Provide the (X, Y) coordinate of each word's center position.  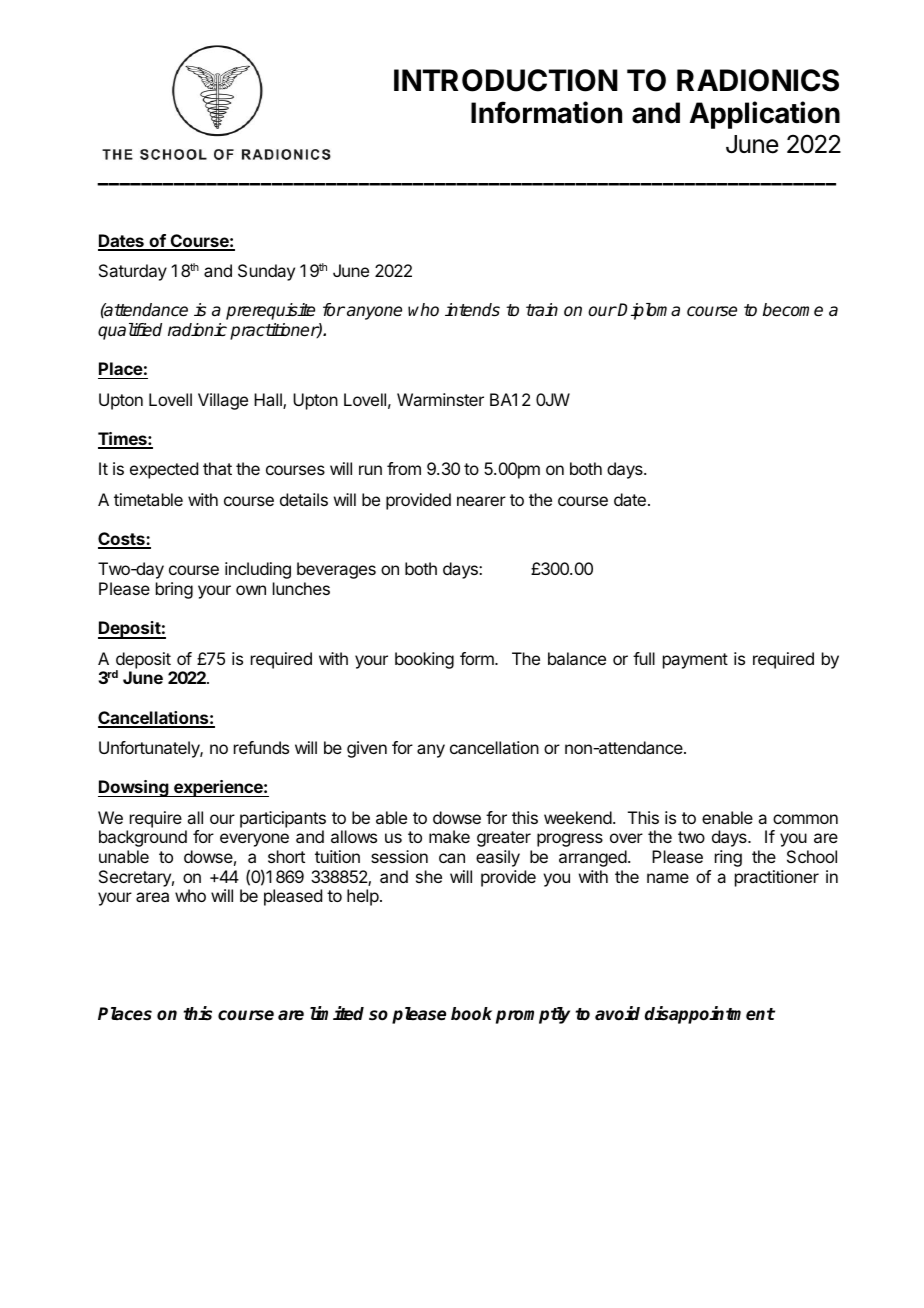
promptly (533, 1015)
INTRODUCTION (506, 80)
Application (765, 115)
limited (337, 1013)
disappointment (710, 1015)
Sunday (266, 272)
